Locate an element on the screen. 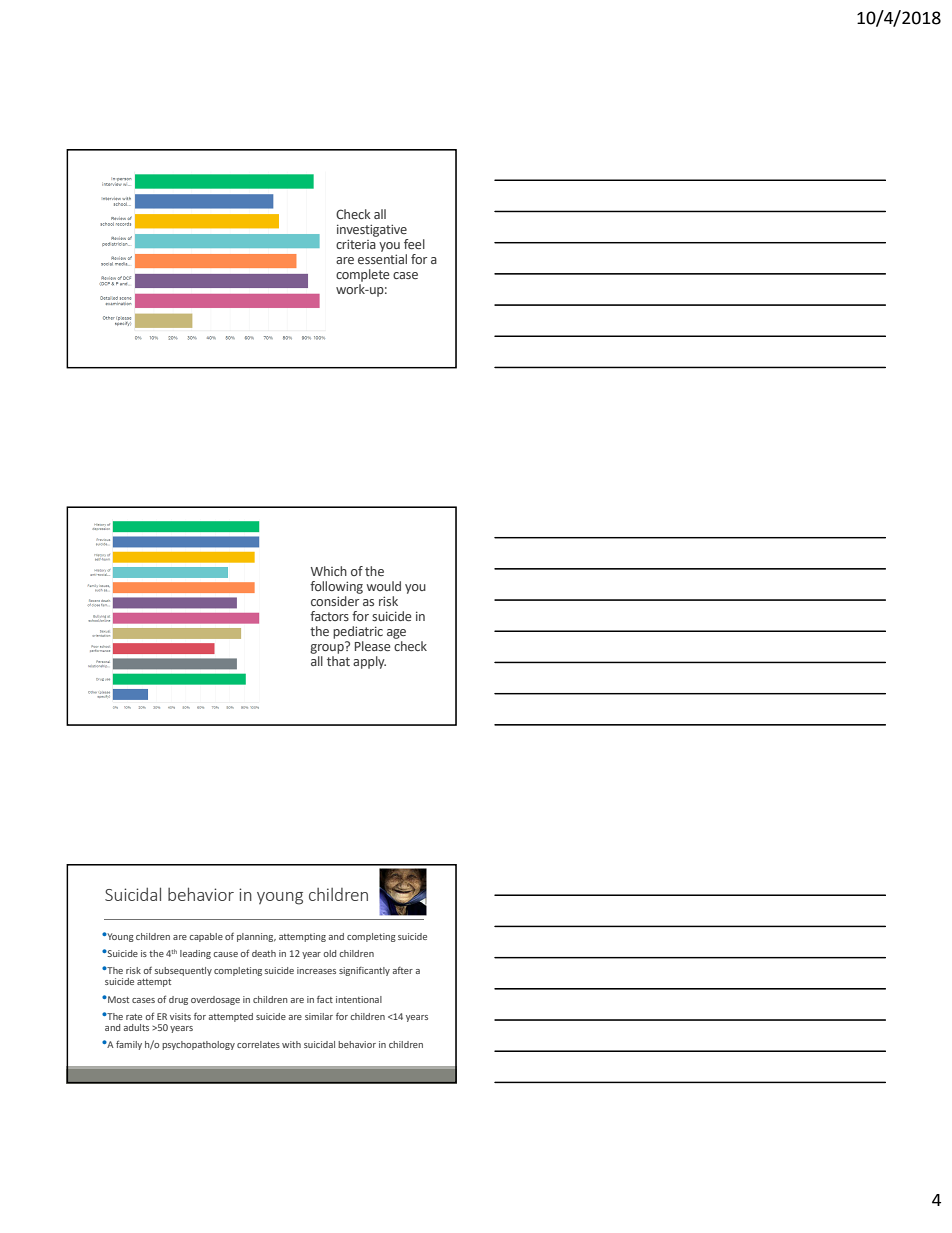 This screenshot has height=1233, width=952. Please is located at coordinates (373, 646).
